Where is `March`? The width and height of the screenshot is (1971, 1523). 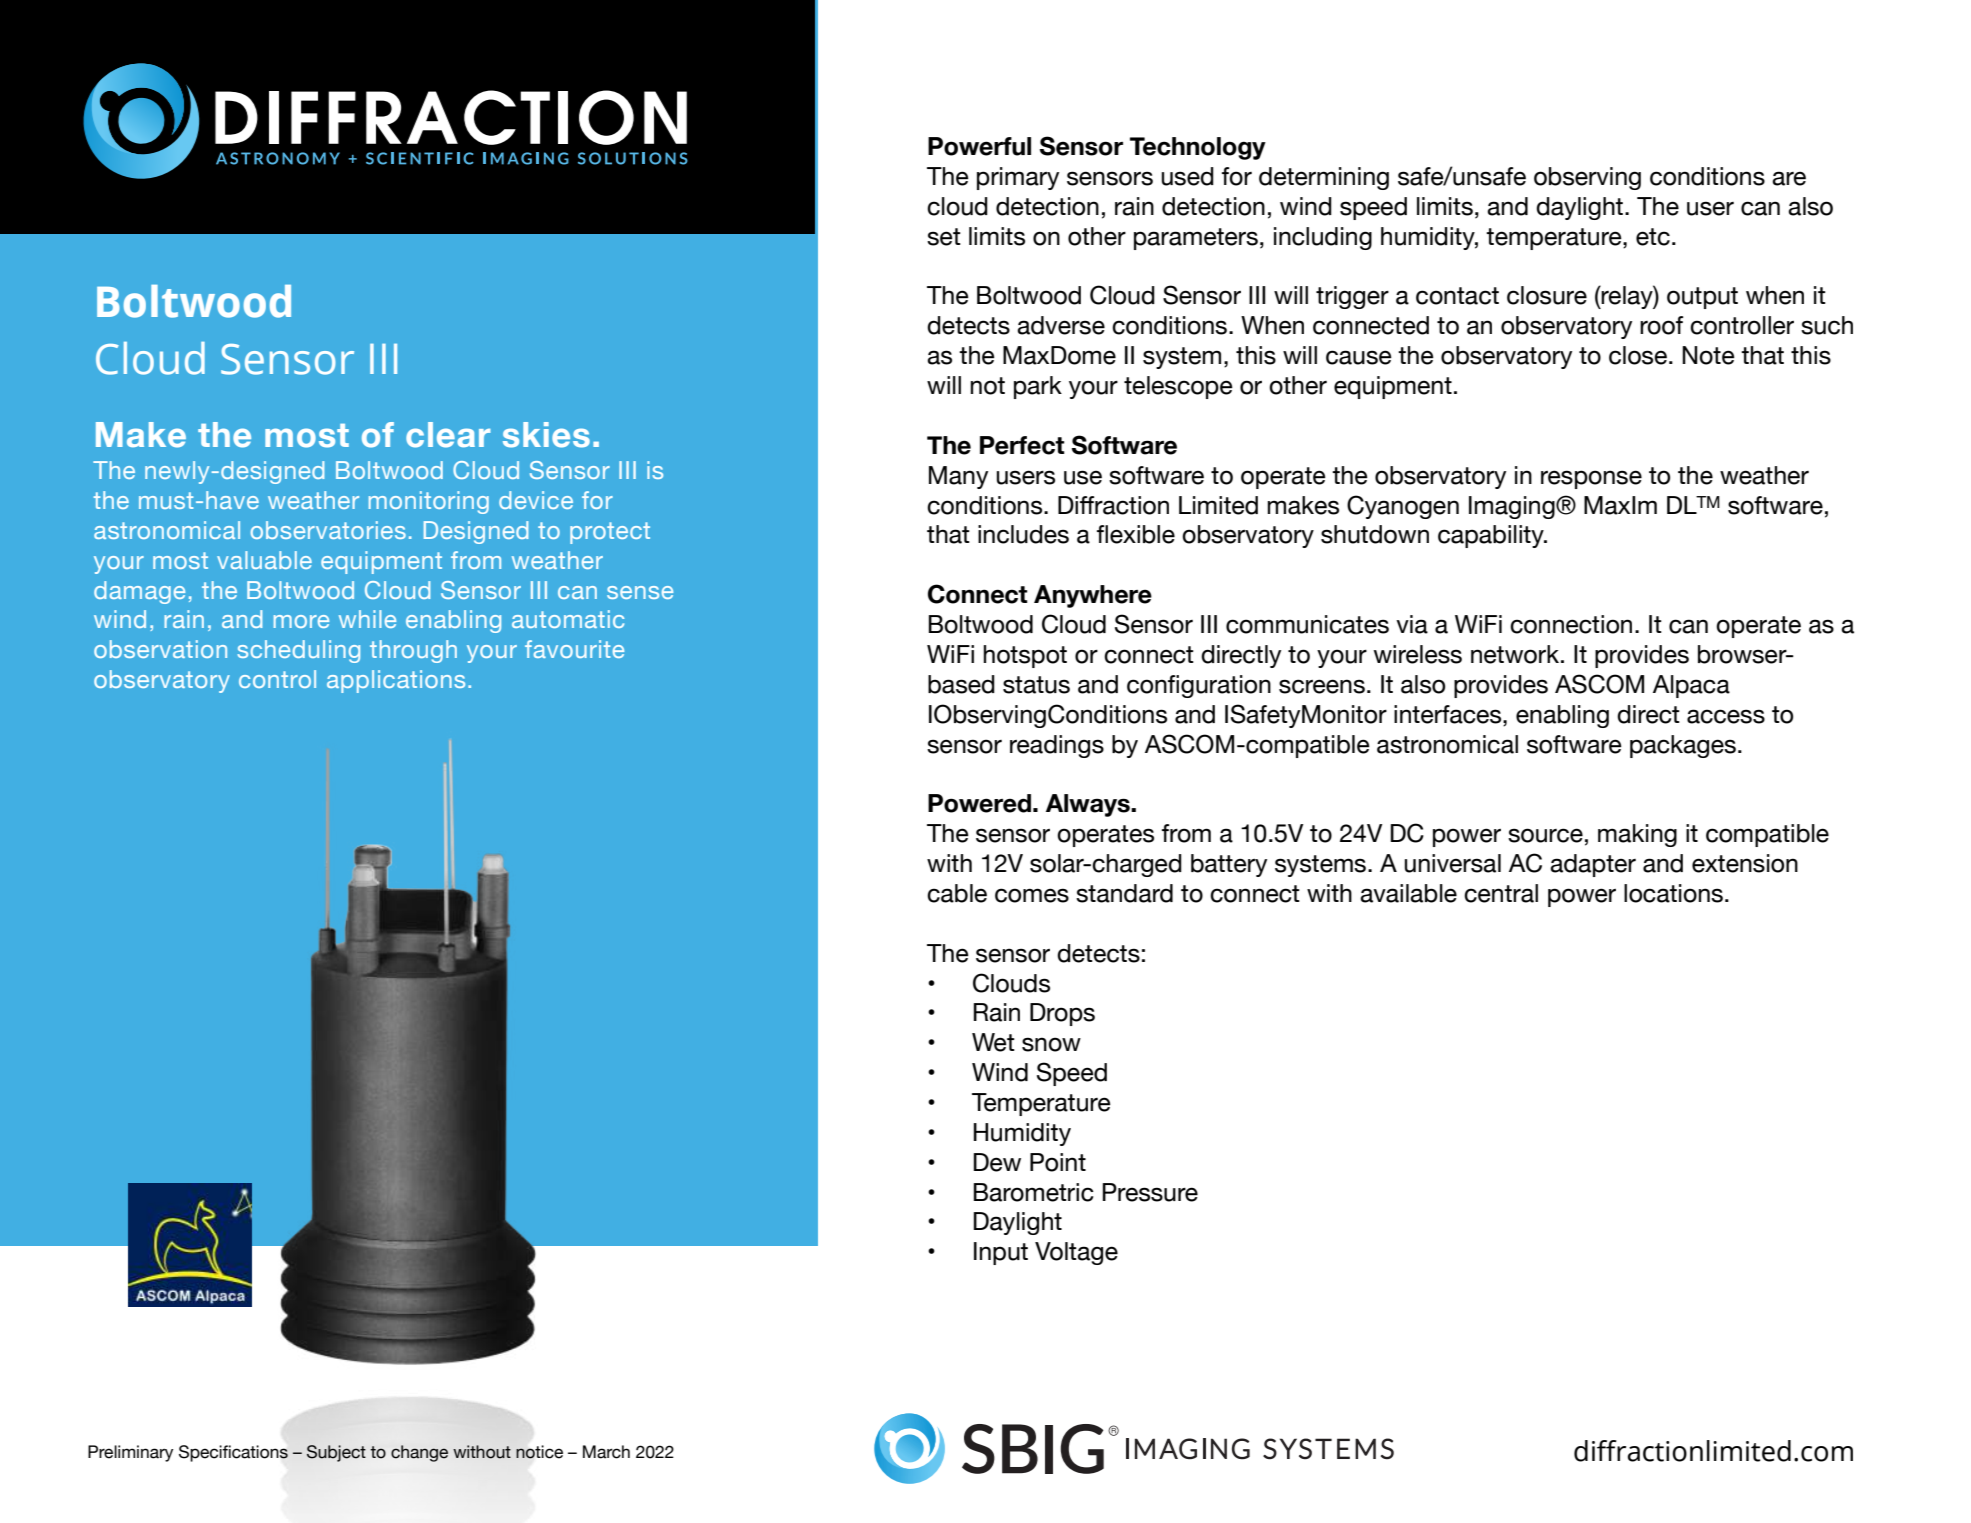 March is located at coordinates (606, 1452).
